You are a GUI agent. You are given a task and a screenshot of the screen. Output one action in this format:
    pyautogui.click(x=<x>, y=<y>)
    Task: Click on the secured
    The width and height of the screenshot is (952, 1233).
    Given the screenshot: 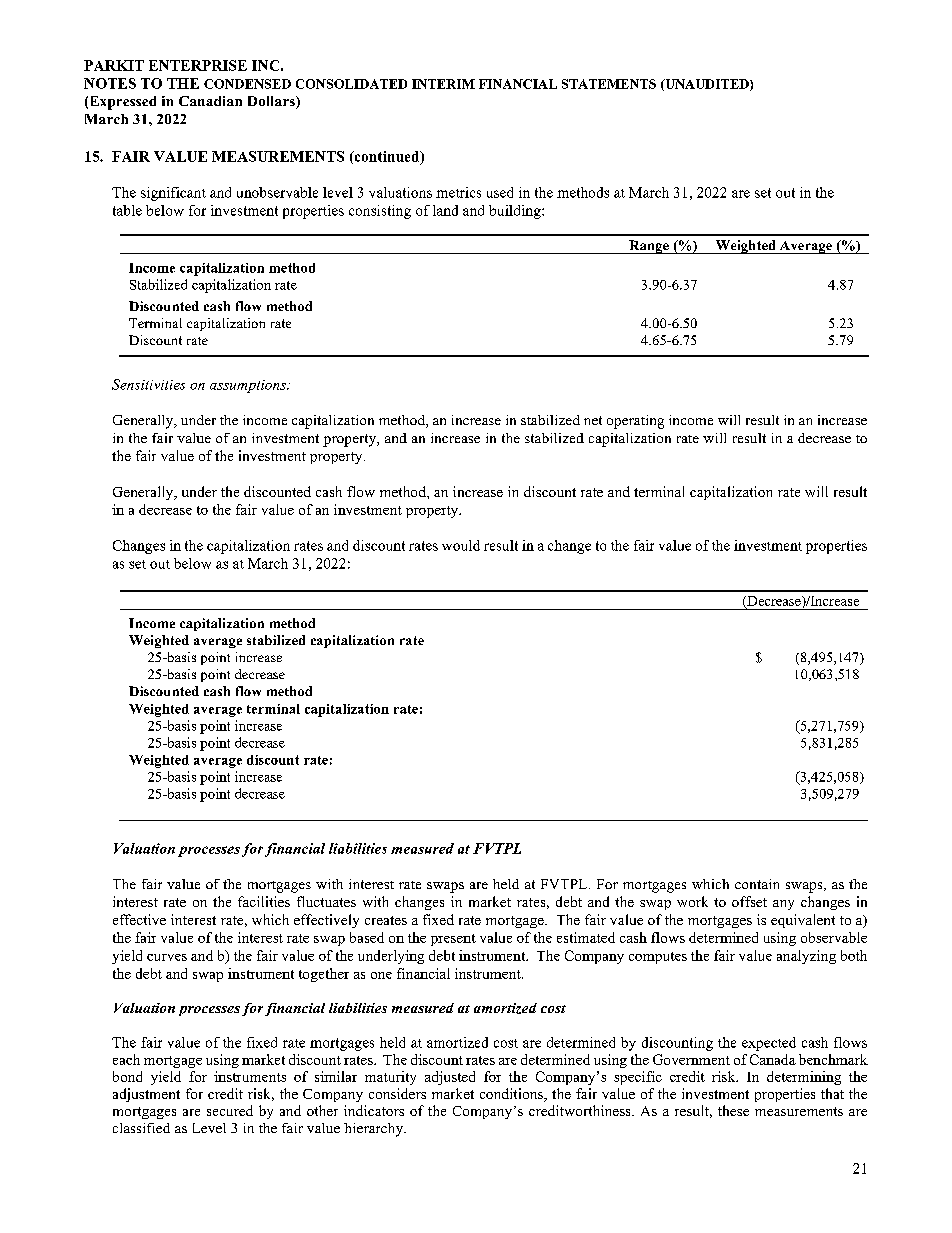 What is the action you would take?
    pyautogui.click(x=230, y=1110)
